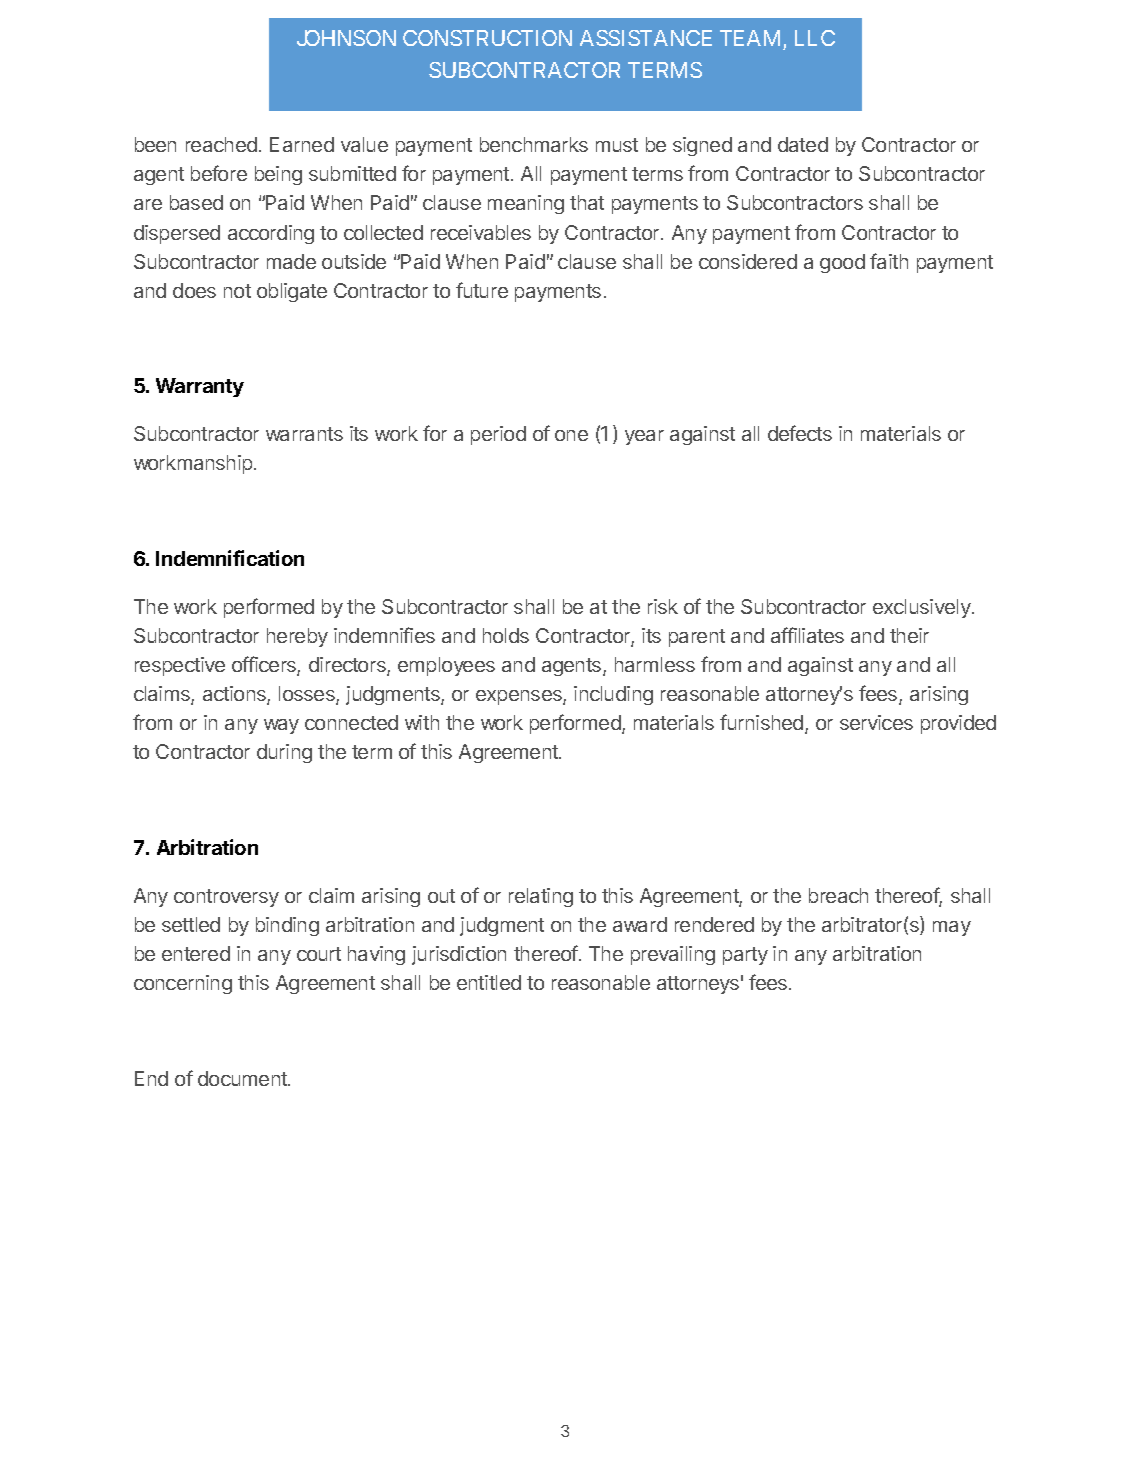 The image size is (1131, 1464). I want to click on defects, so click(800, 433).
